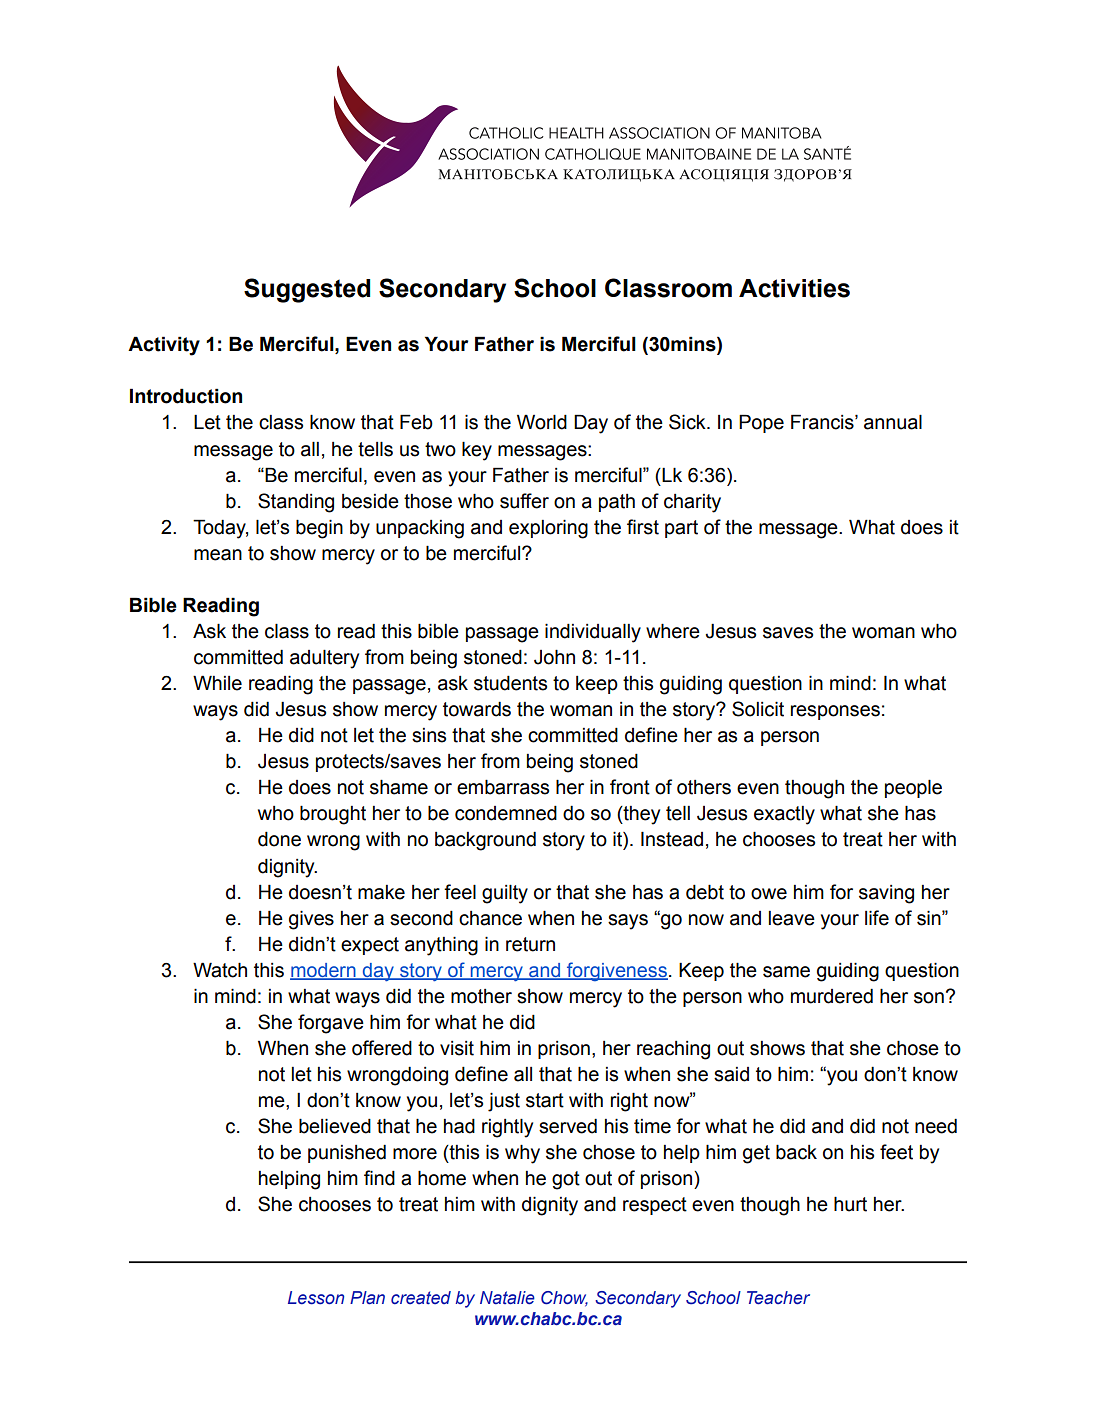 Image resolution: width=1096 pixels, height=1419 pixels. Describe the element at coordinates (331, 1024) in the screenshot. I see `forgave` at that location.
